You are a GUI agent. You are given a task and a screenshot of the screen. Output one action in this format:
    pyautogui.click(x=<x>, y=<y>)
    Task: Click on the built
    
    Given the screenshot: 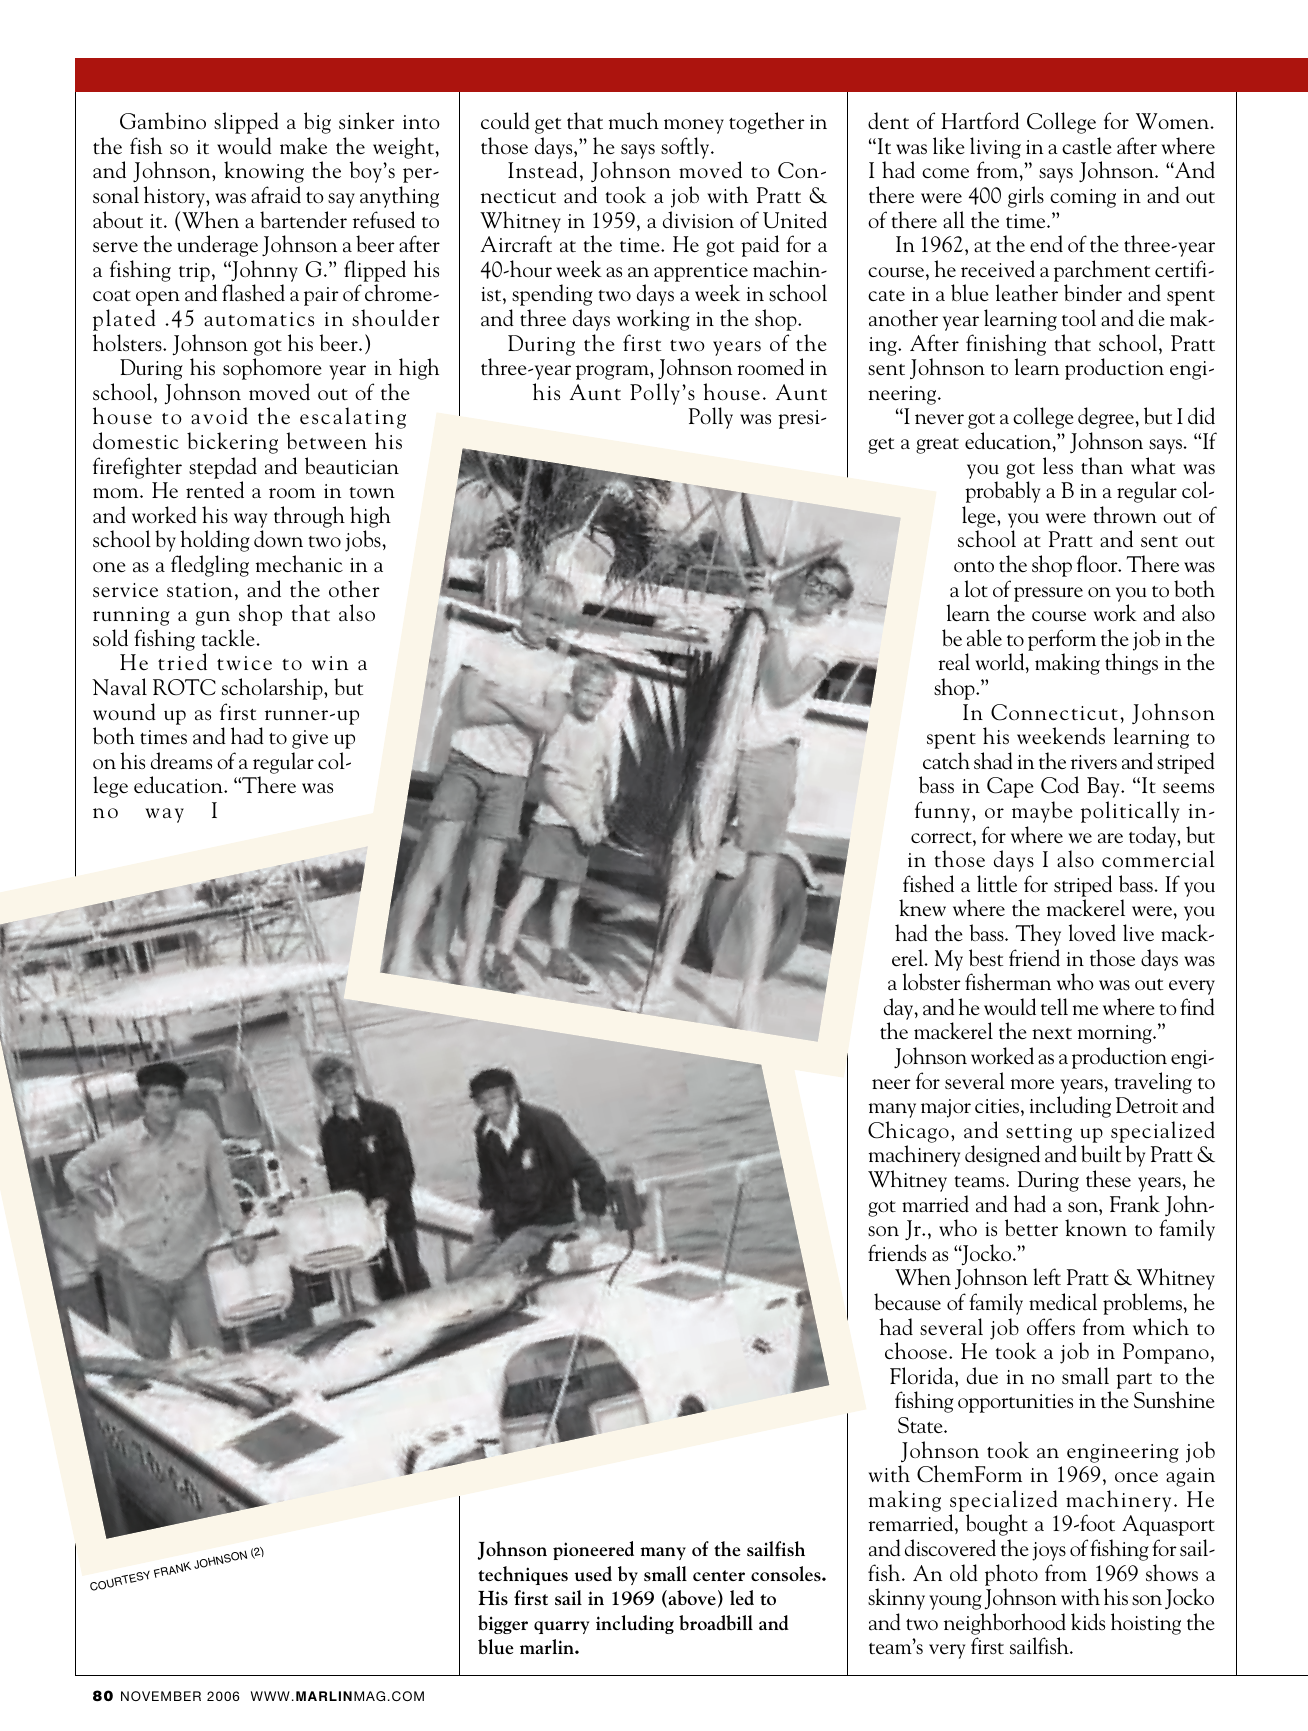 What is the action you would take?
    pyautogui.click(x=1101, y=1154)
